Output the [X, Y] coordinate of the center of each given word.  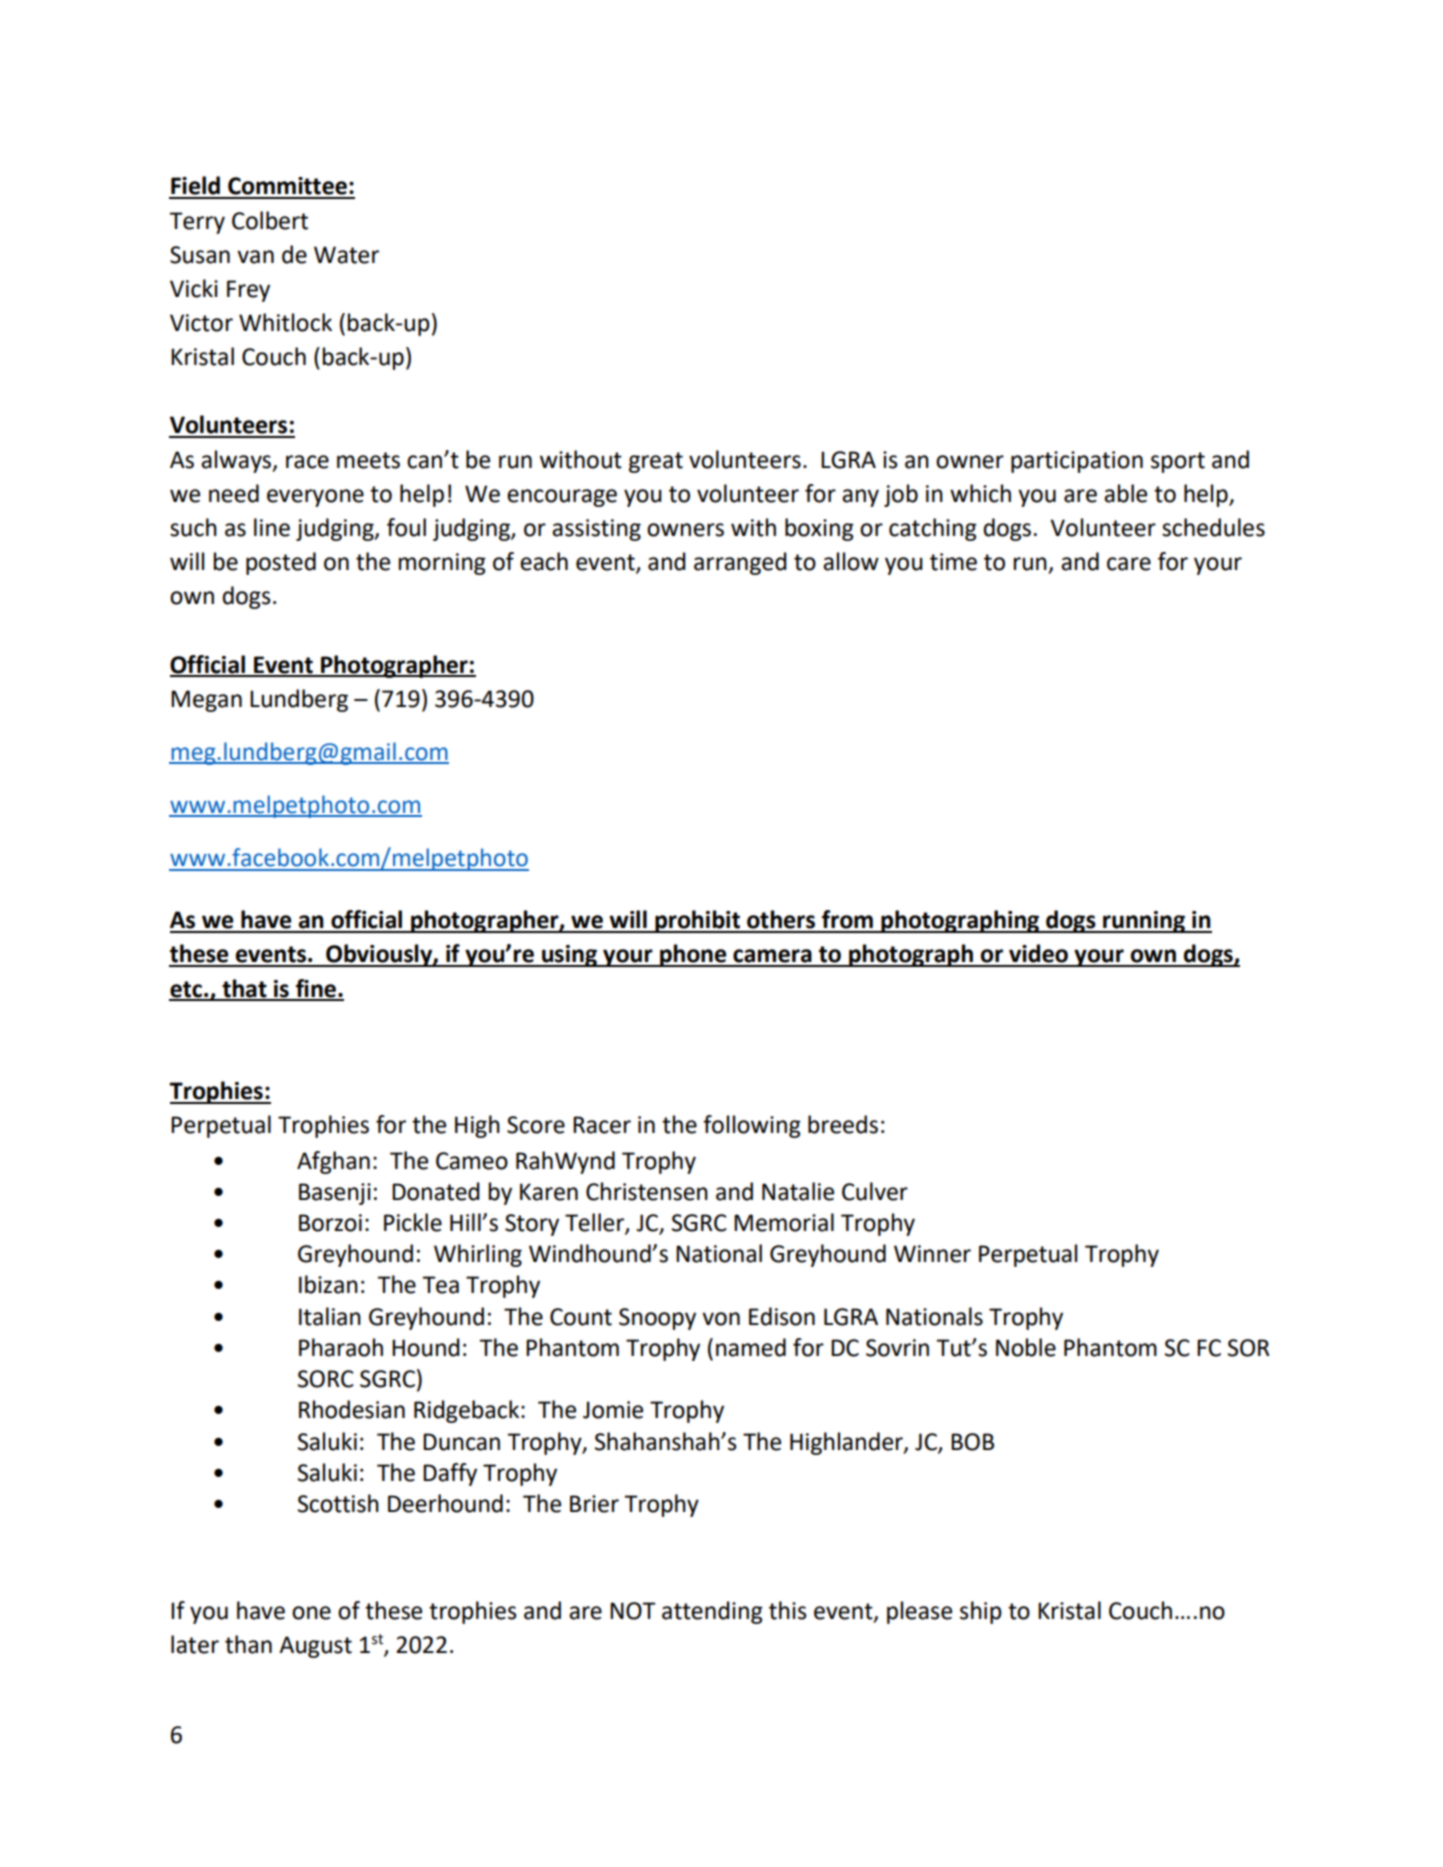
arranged [740, 563]
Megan [206, 701]
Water [346, 255]
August [315, 1647]
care [1129, 564]
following [752, 1126]
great [656, 462]
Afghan [333, 1162]
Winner [932, 1254]
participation [1077, 462]
